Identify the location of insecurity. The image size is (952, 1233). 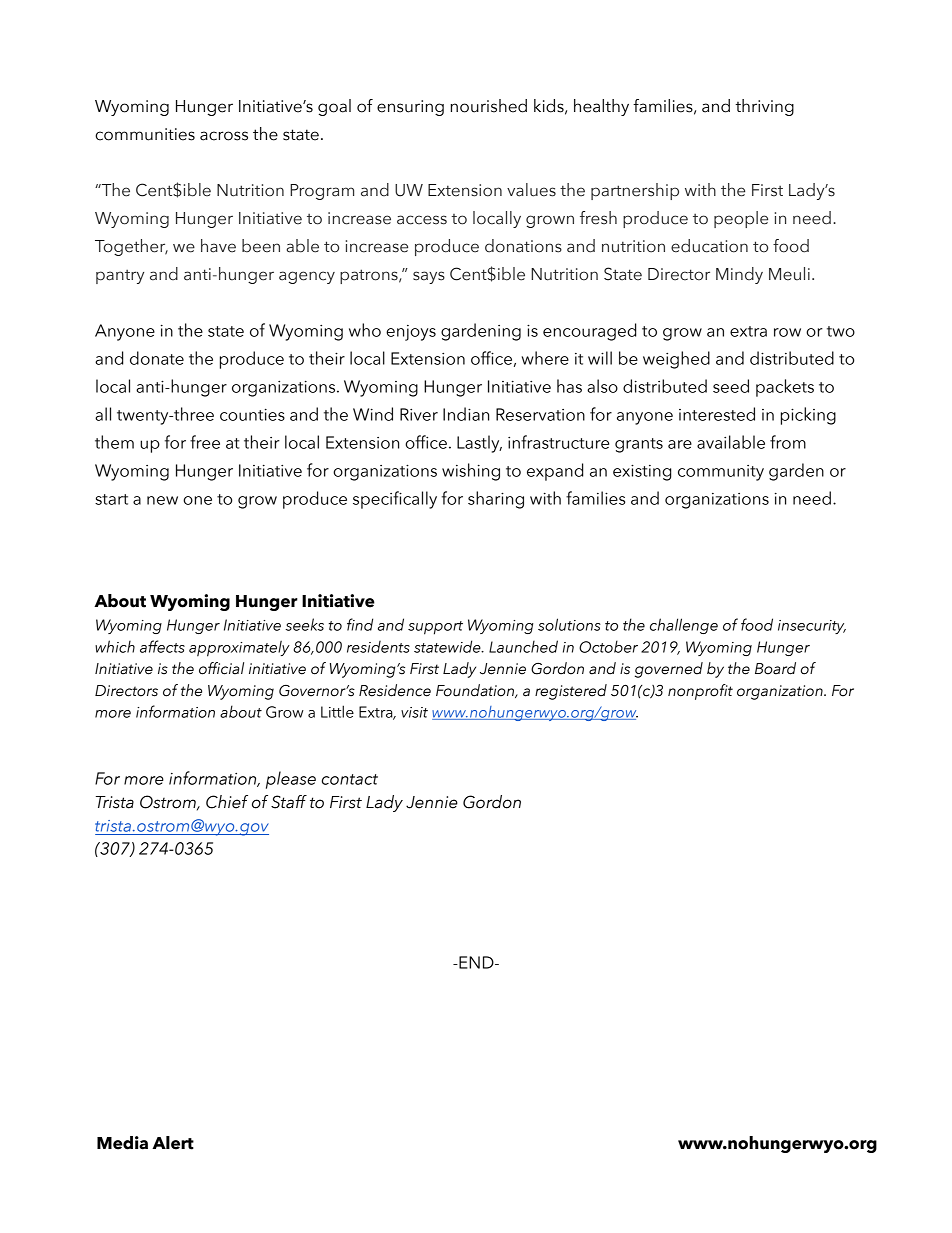
(812, 627).
